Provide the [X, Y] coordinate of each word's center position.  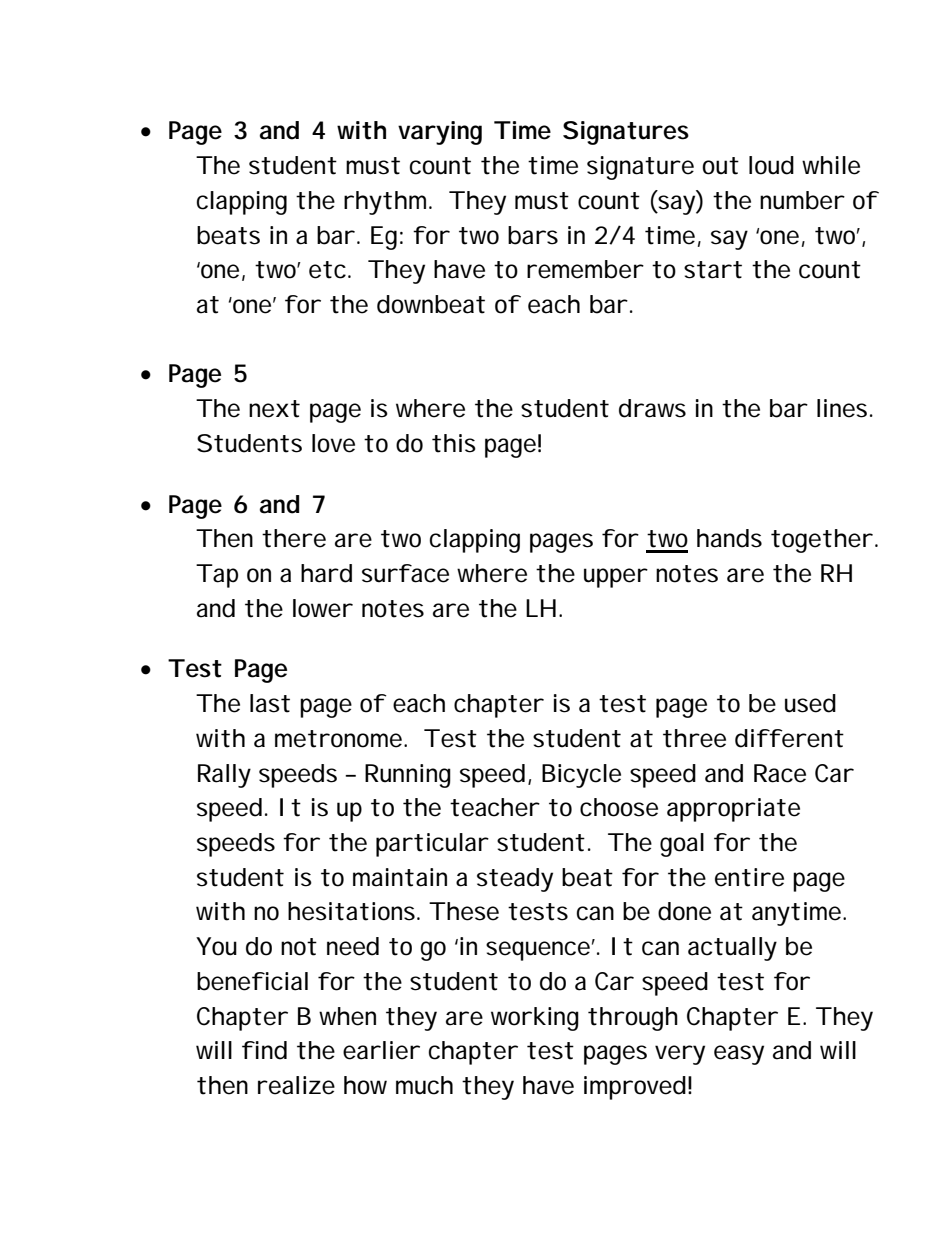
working [535, 1019]
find [264, 1050]
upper [616, 578]
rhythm [387, 203]
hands [729, 538]
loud [771, 165]
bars [533, 235]
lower [323, 608]
